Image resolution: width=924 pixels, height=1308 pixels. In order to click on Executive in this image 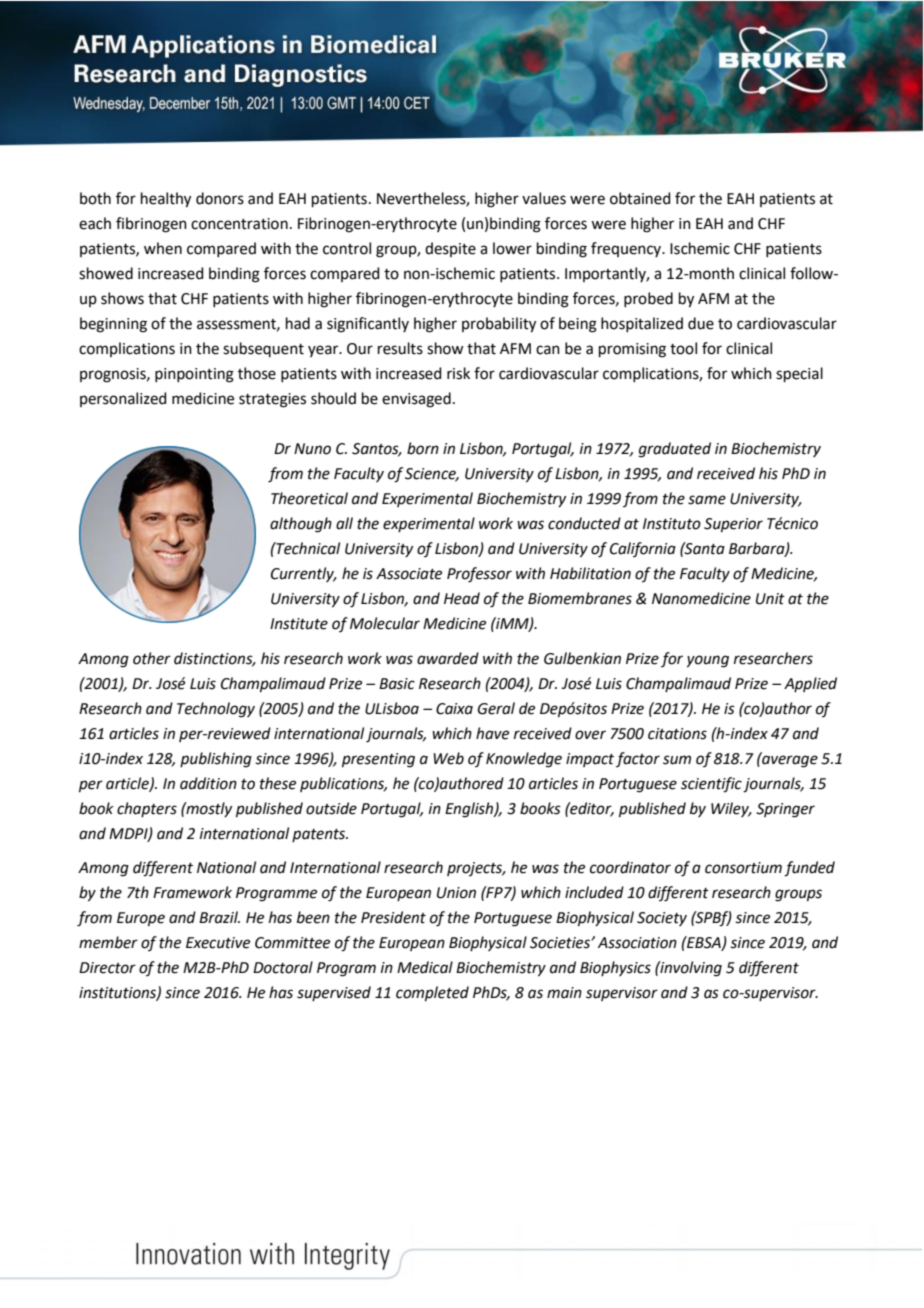, I will do `click(218, 943)`.
